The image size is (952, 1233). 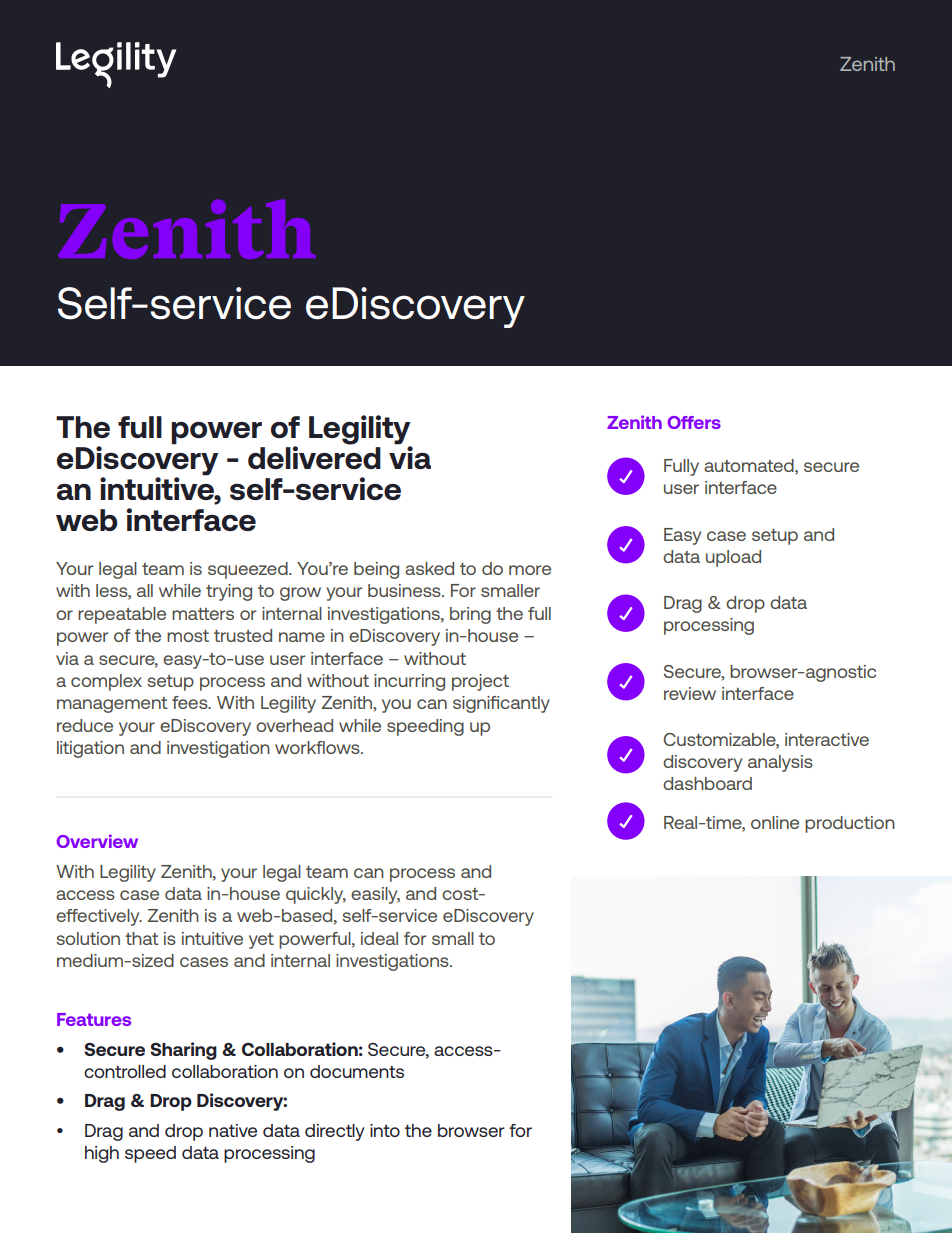 I want to click on delivered, so click(x=314, y=456).
